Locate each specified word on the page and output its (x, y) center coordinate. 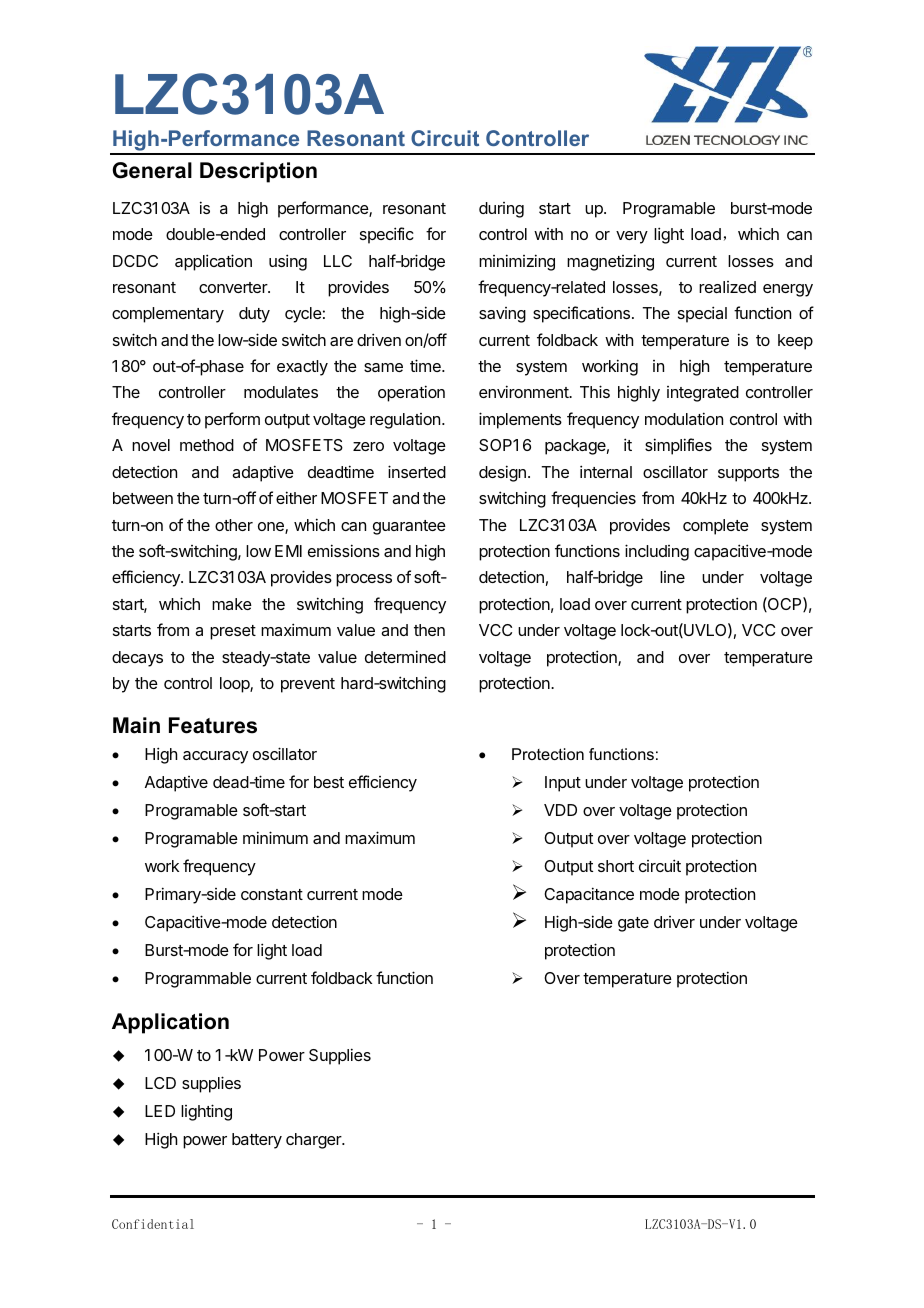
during (501, 210)
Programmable (198, 980)
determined (405, 656)
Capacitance (589, 895)
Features (213, 725)
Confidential (153, 1224)
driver (674, 922)
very (632, 237)
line (672, 577)
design (502, 473)
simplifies (678, 446)
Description (258, 172)
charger (315, 1141)
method (207, 445)
